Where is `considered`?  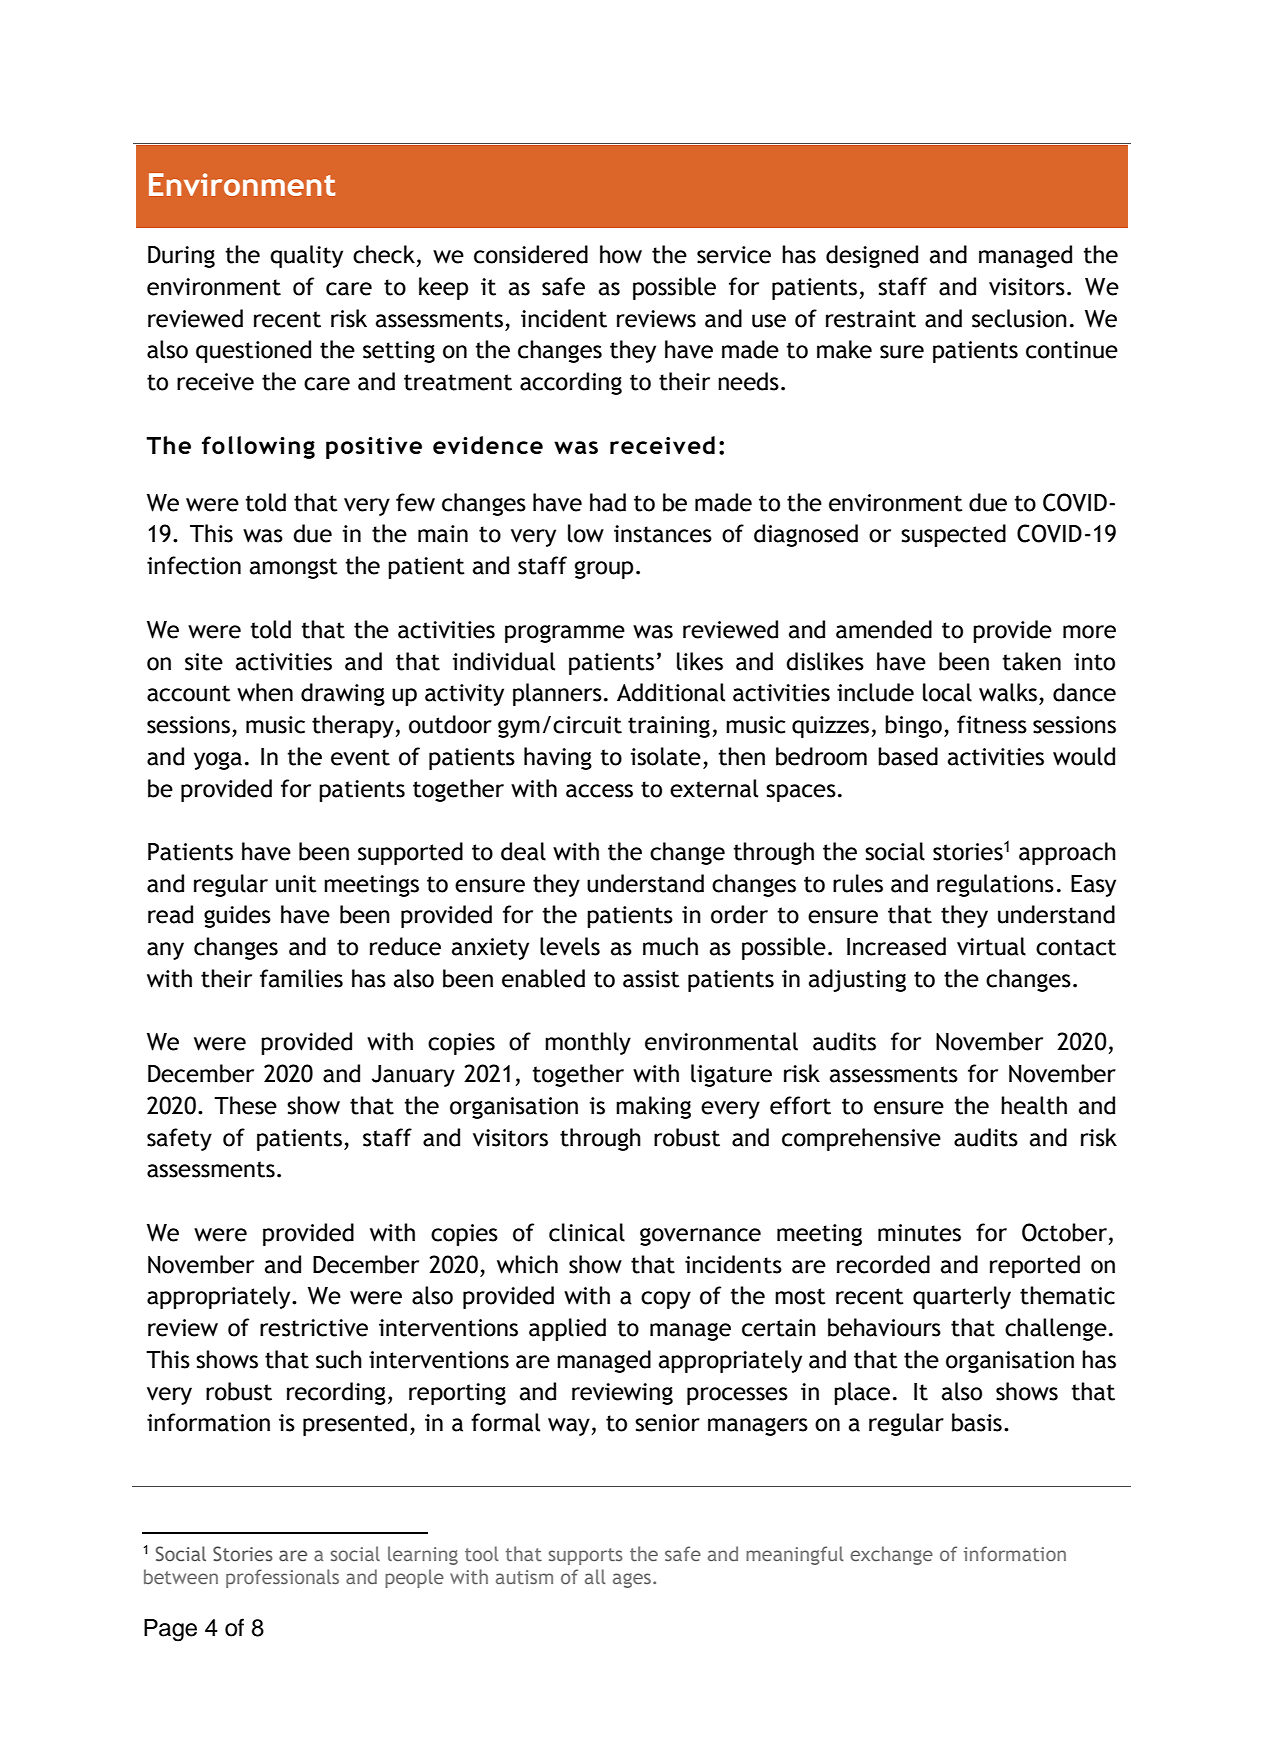 considered is located at coordinates (531, 254).
